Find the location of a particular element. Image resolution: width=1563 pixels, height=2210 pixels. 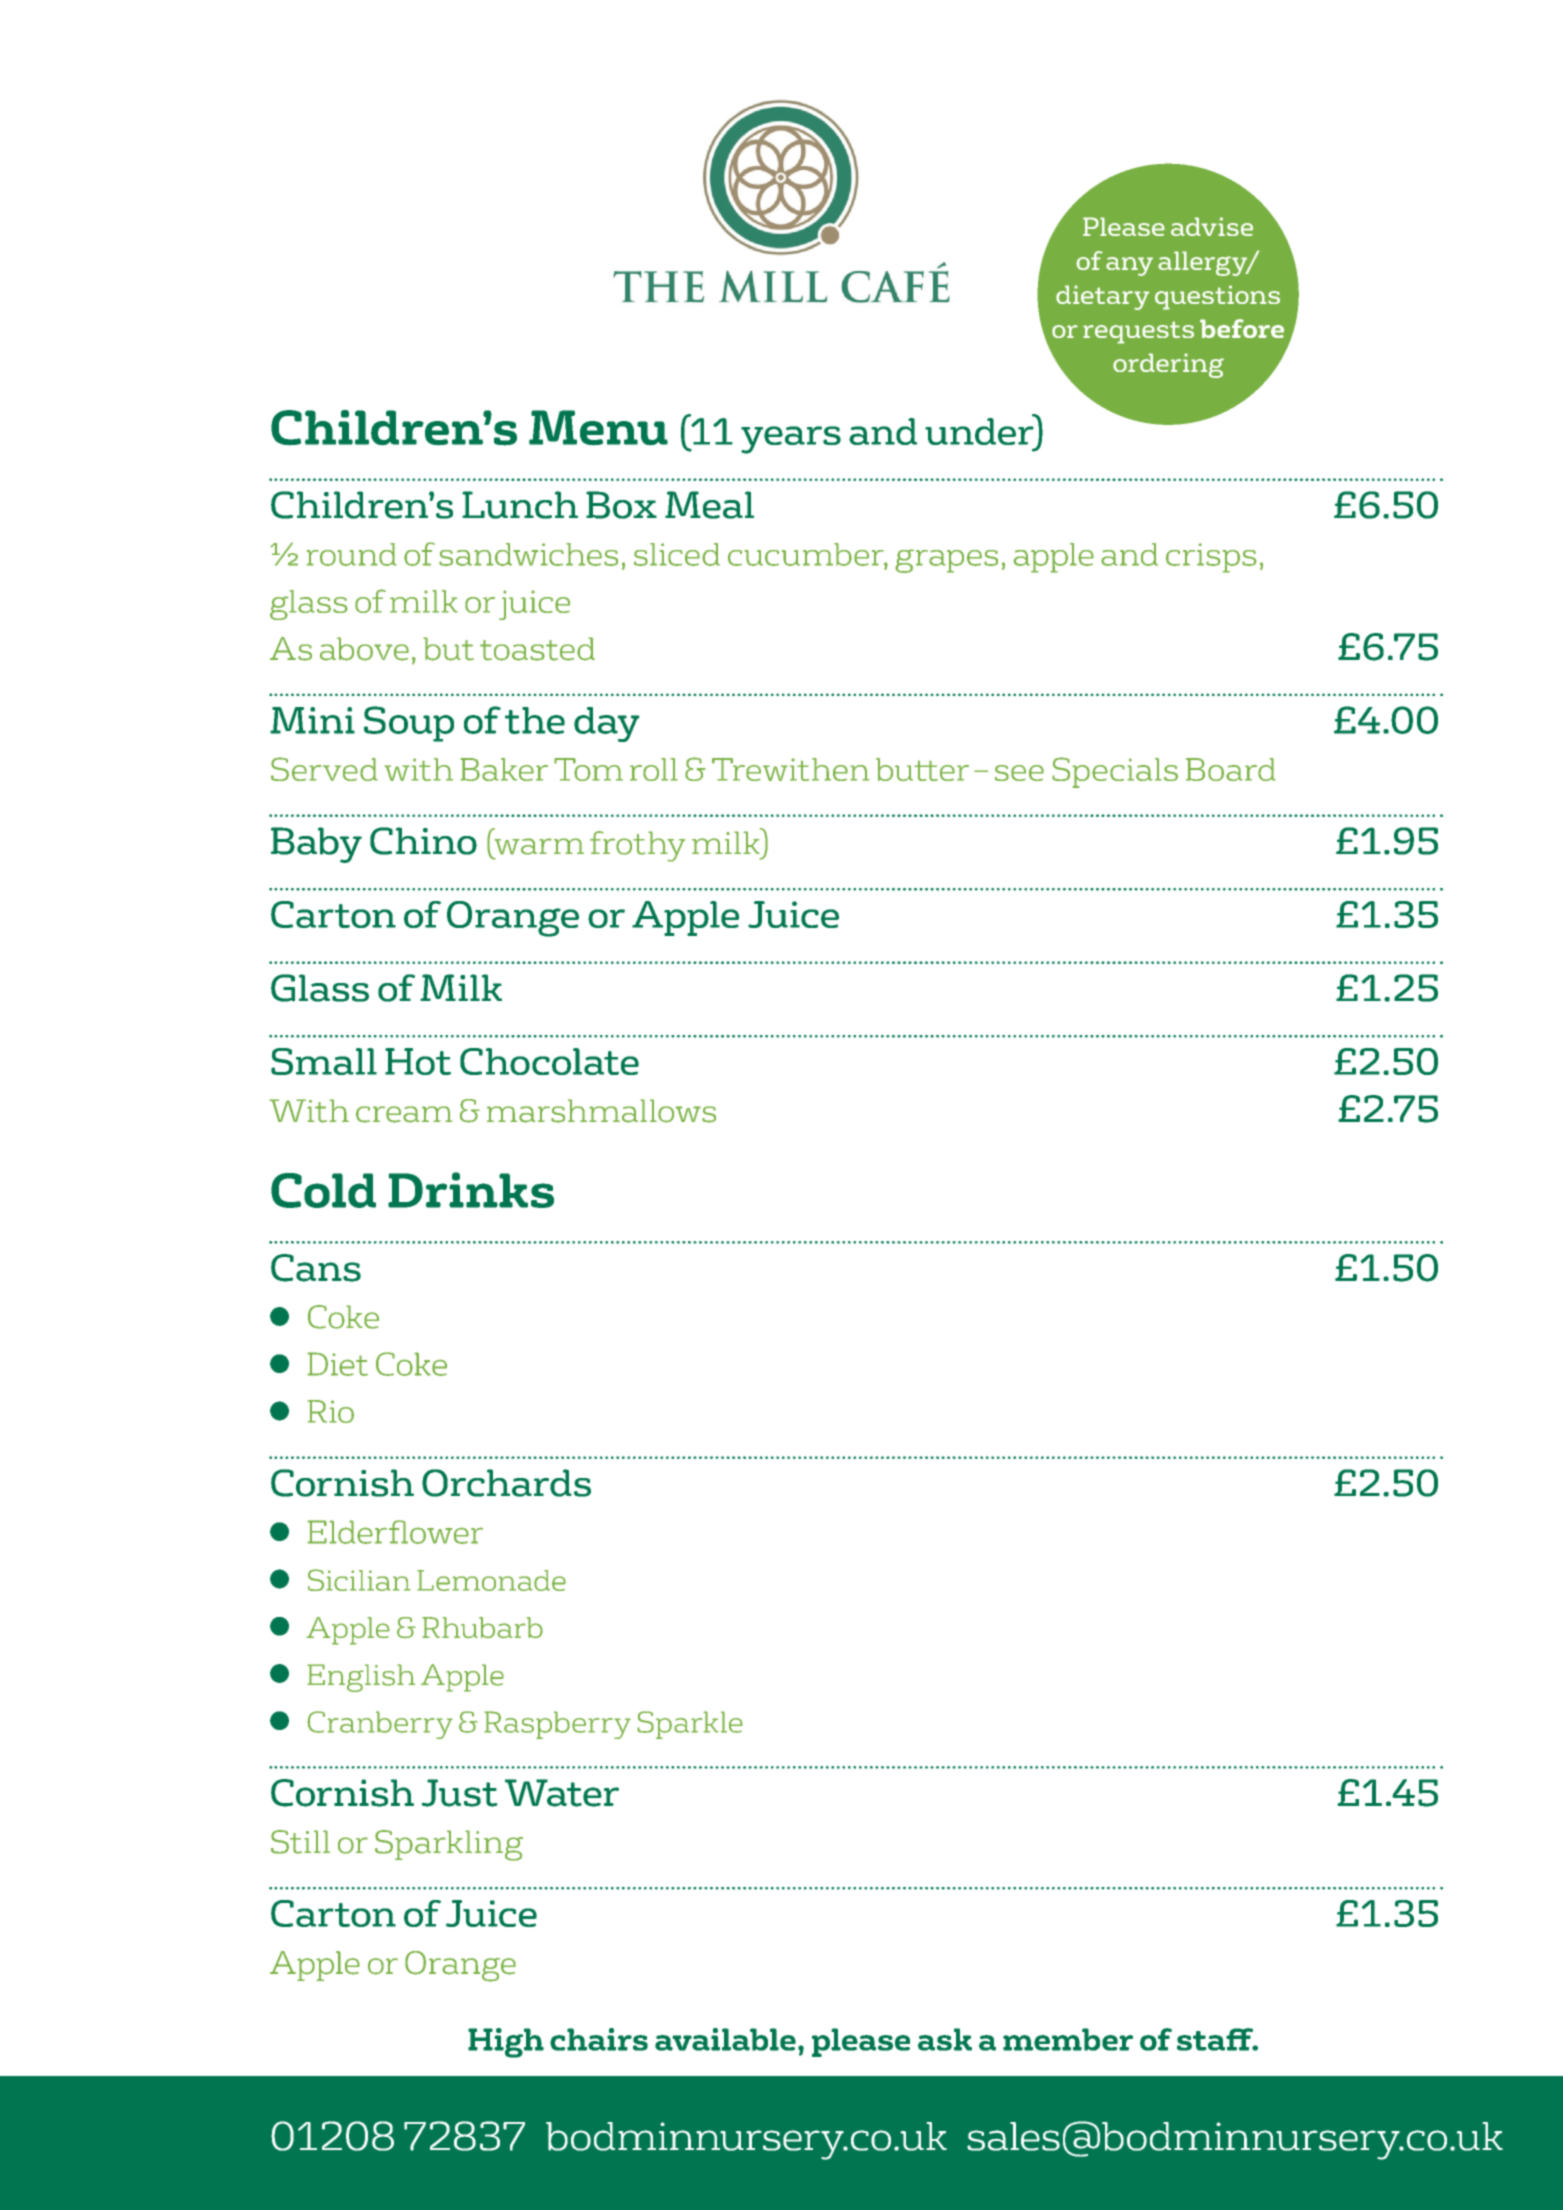

years is located at coordinates (791, 440).
